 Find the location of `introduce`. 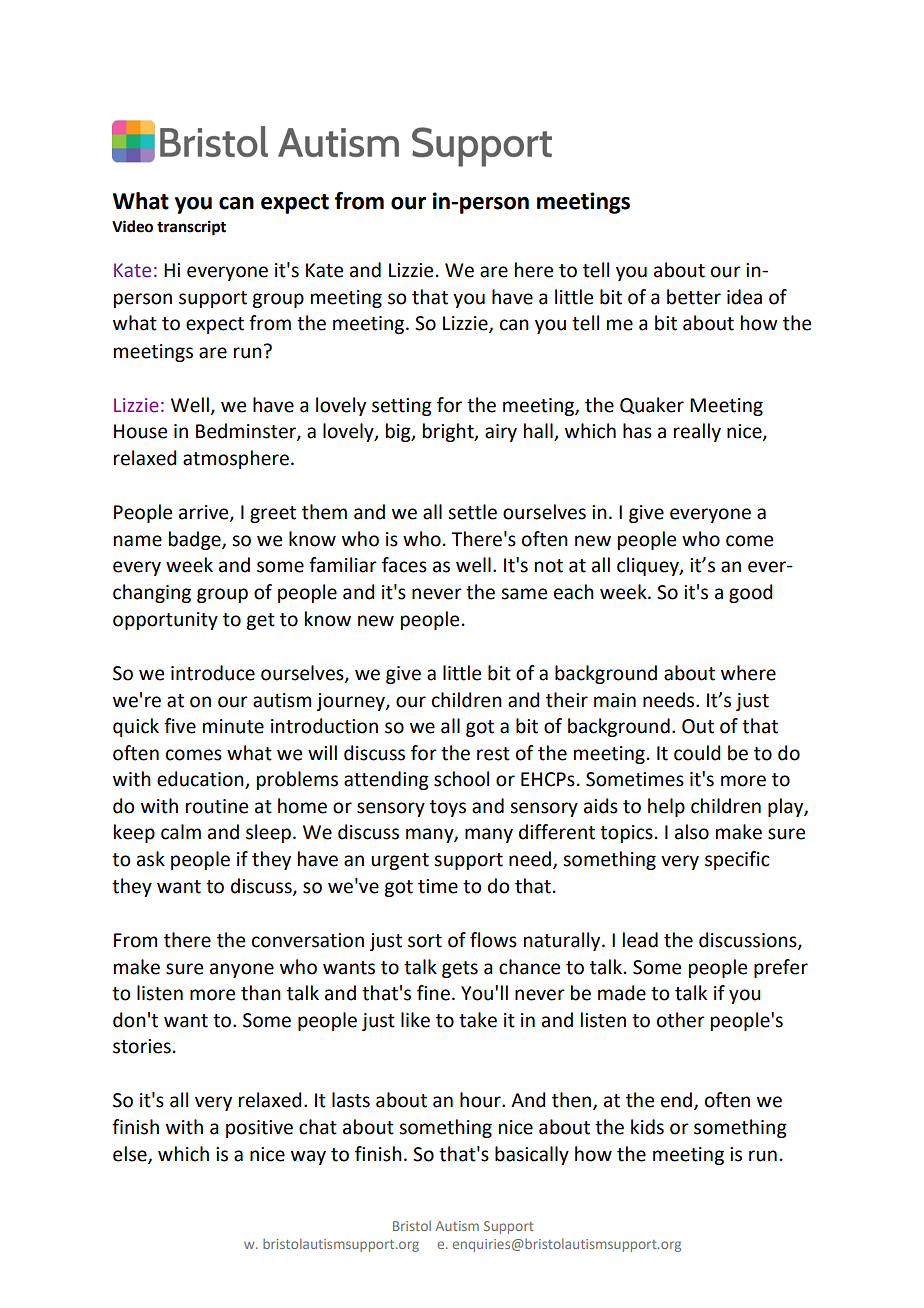

introduce is located at coordinates (213, 673).
